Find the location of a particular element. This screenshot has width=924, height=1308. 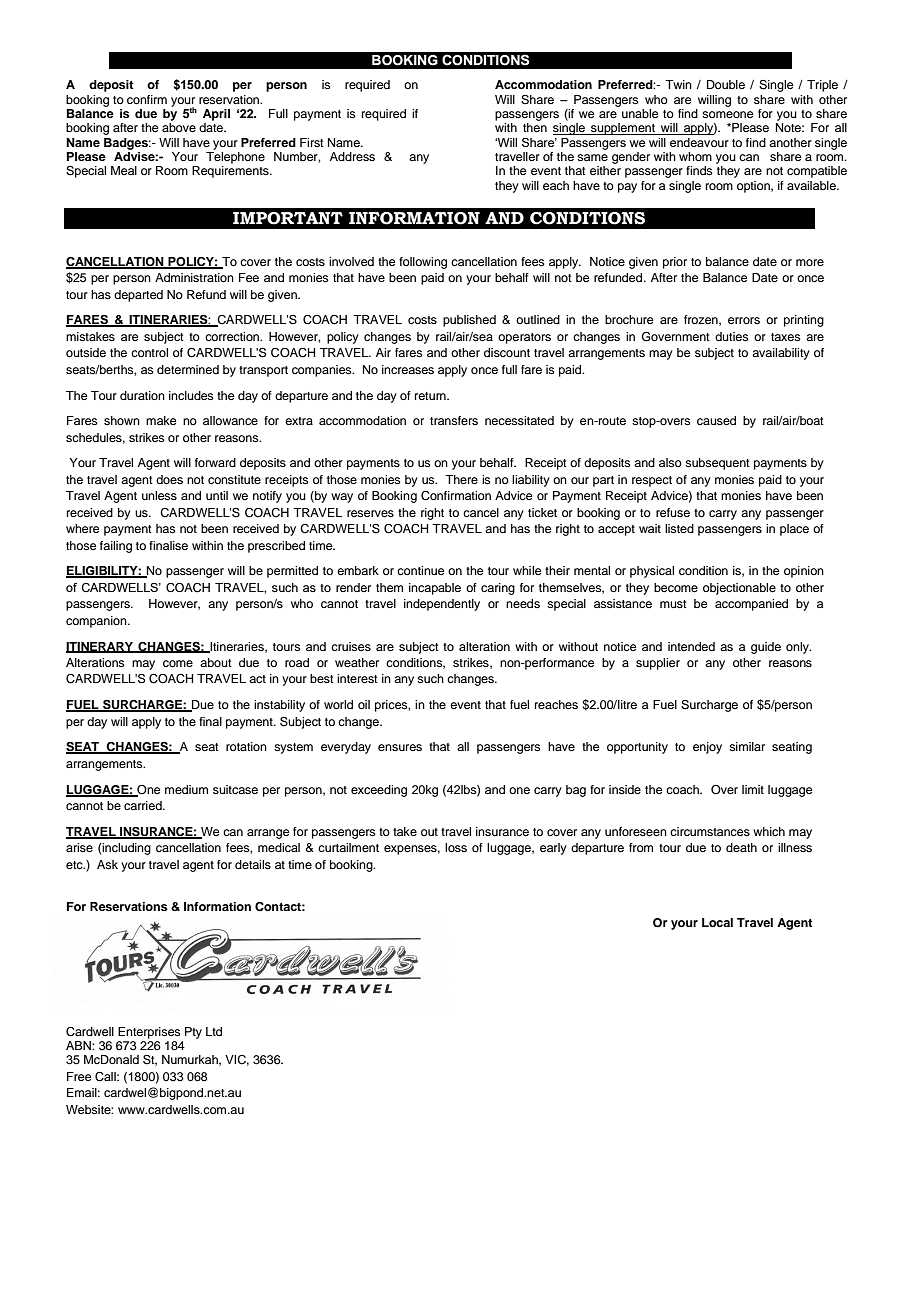

above is located at coordinates (179, 127).
